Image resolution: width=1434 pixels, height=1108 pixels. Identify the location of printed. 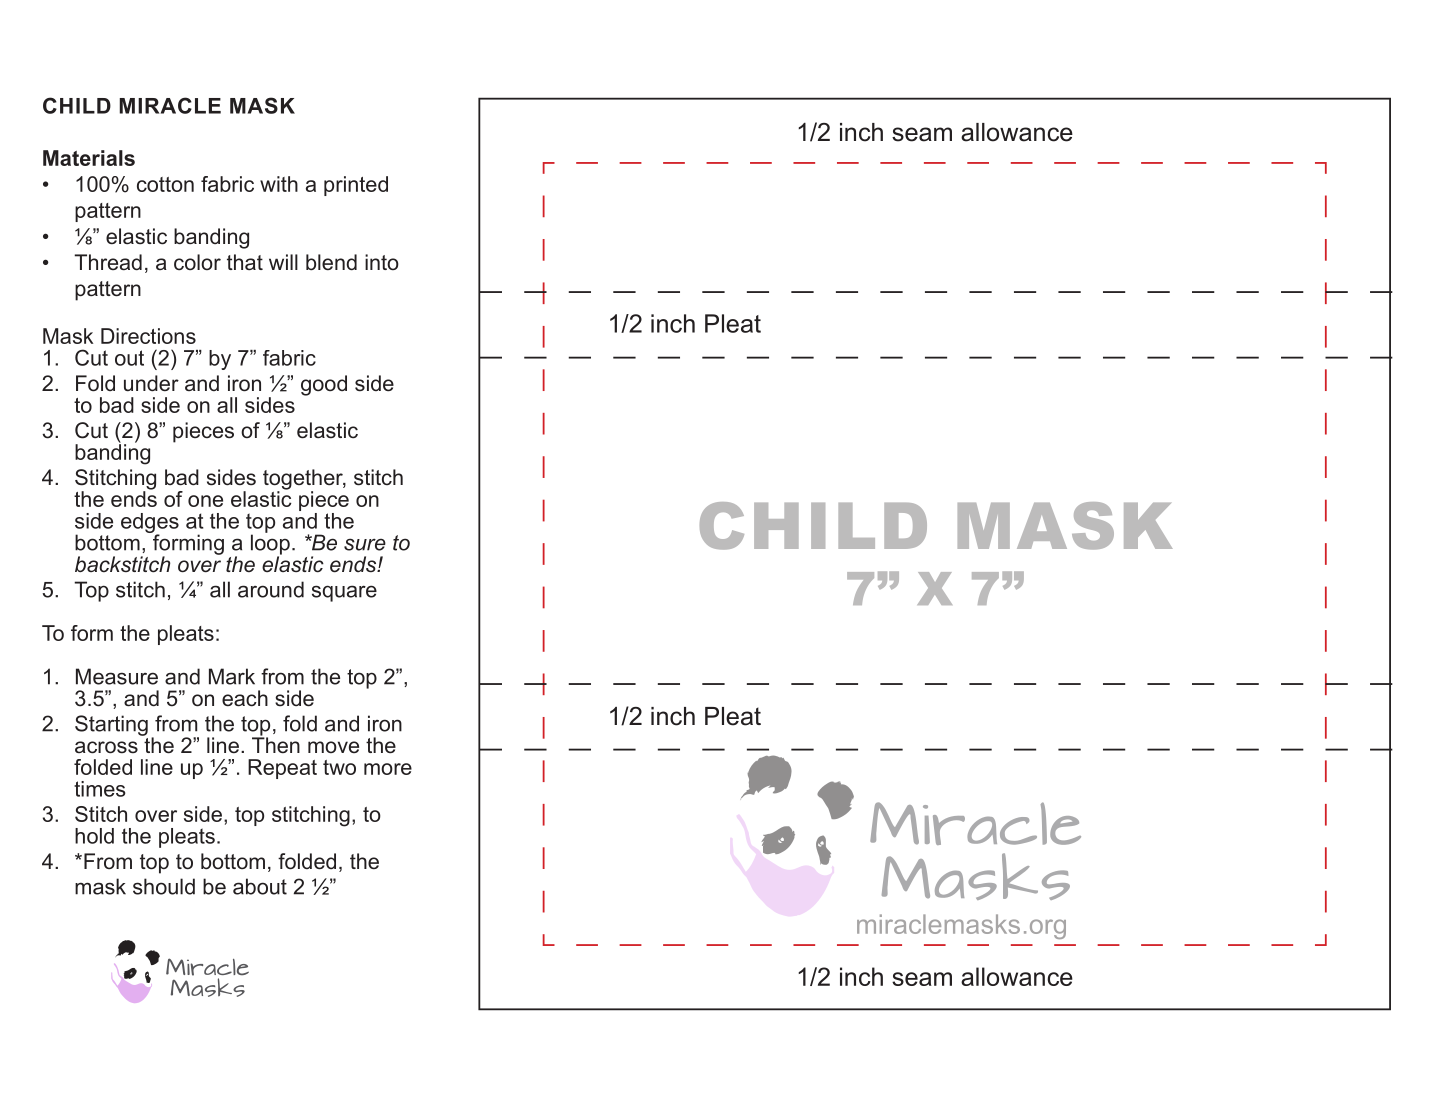
(356, 186).
